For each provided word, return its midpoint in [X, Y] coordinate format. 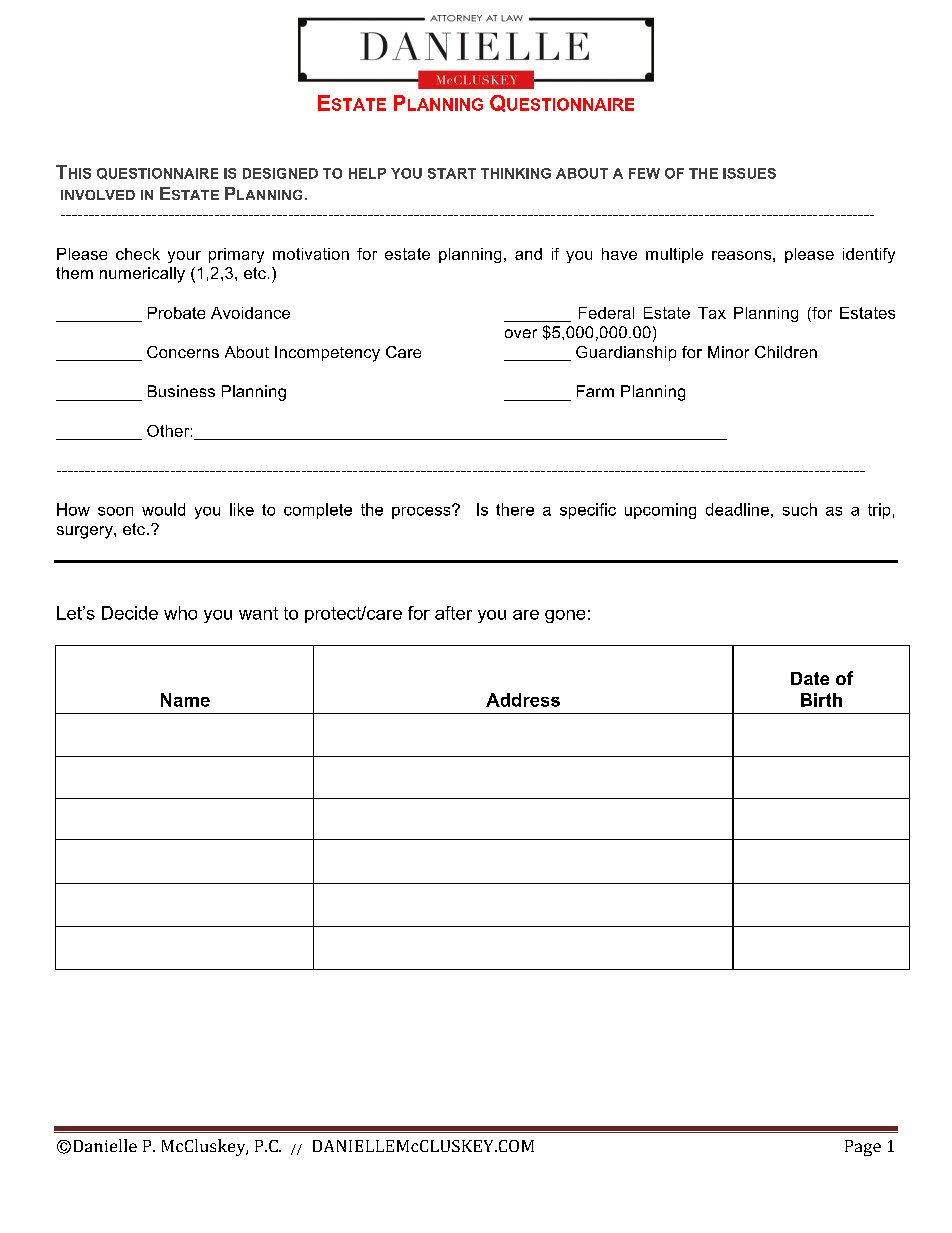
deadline [737, 509]
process [422, 512]
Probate [176, 313]
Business [181, 391]
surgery [86, 532]
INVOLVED [98, 195]
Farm [595, 391]
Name [185, 700]
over [521, 333]
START [452, 173]
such [800, 509]
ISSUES [749, 173]
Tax [712, 313]
